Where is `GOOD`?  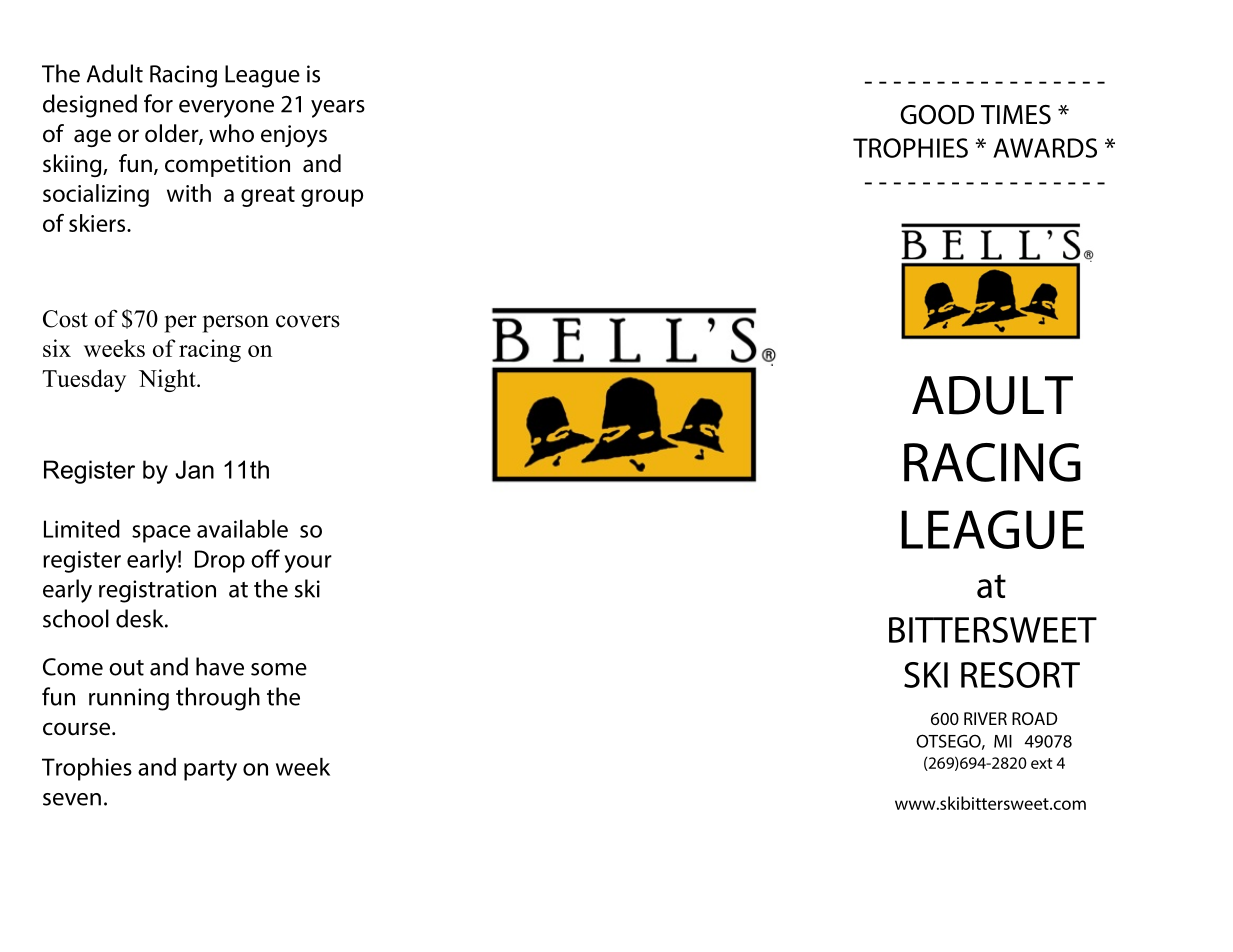
GOOD is located at coordinates (937, 115).
